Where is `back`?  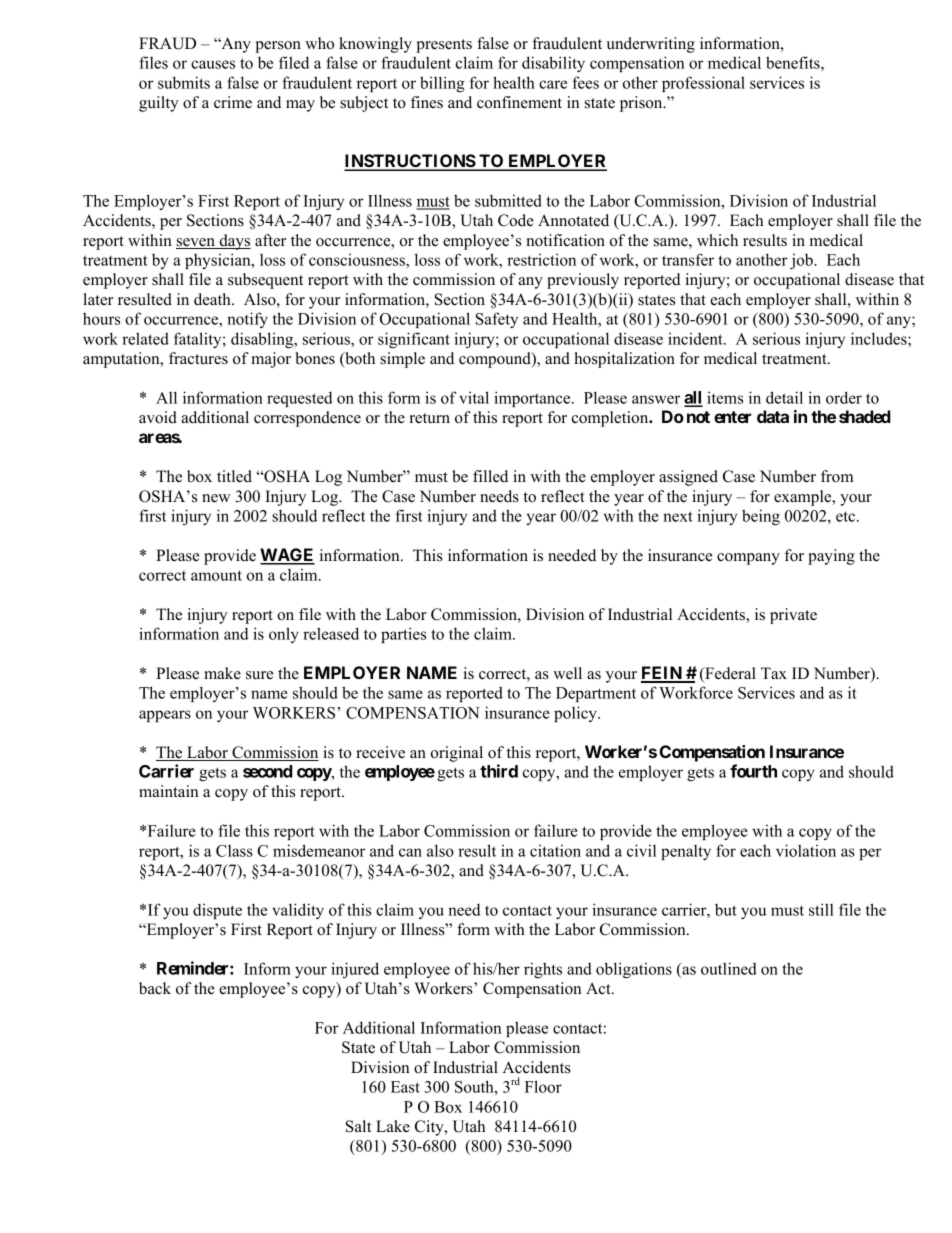 back is located at coordinates (155, 988).
